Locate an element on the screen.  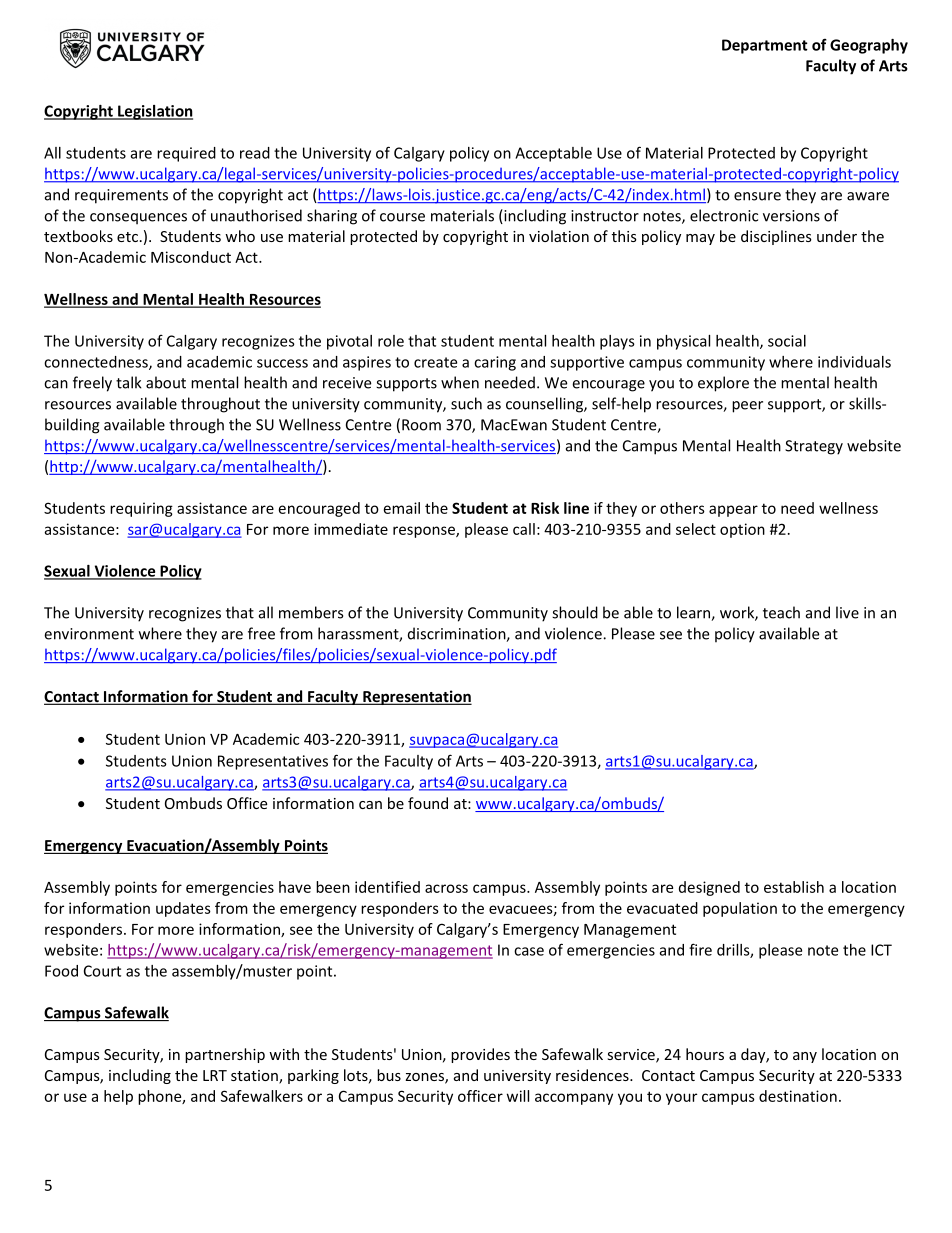
course is located at coordinates (402, 217).
